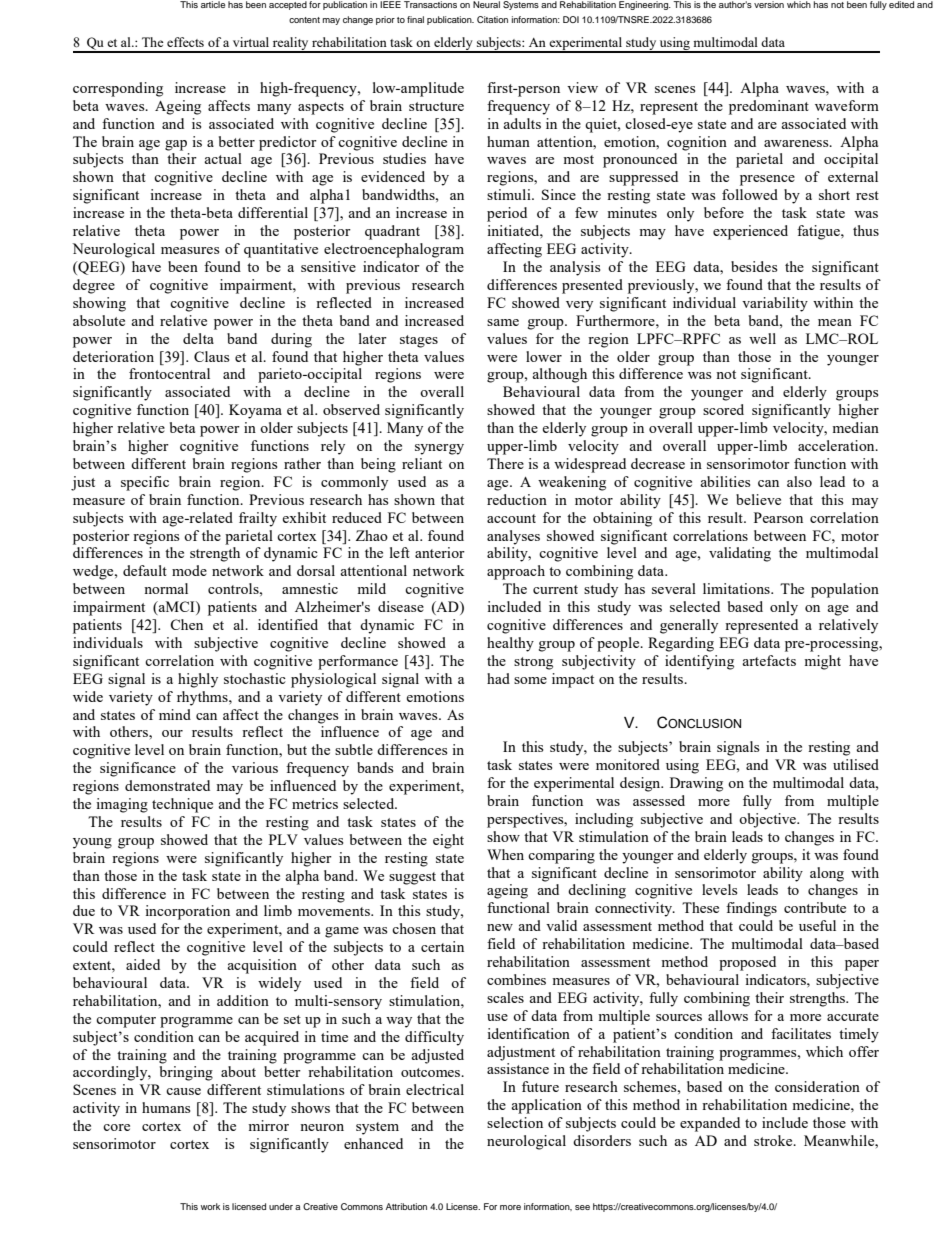 This screenshot has height=1233, width=952. Describe the element at coordinates (182, 805) in the screenshot. I see `technique` at that location.
